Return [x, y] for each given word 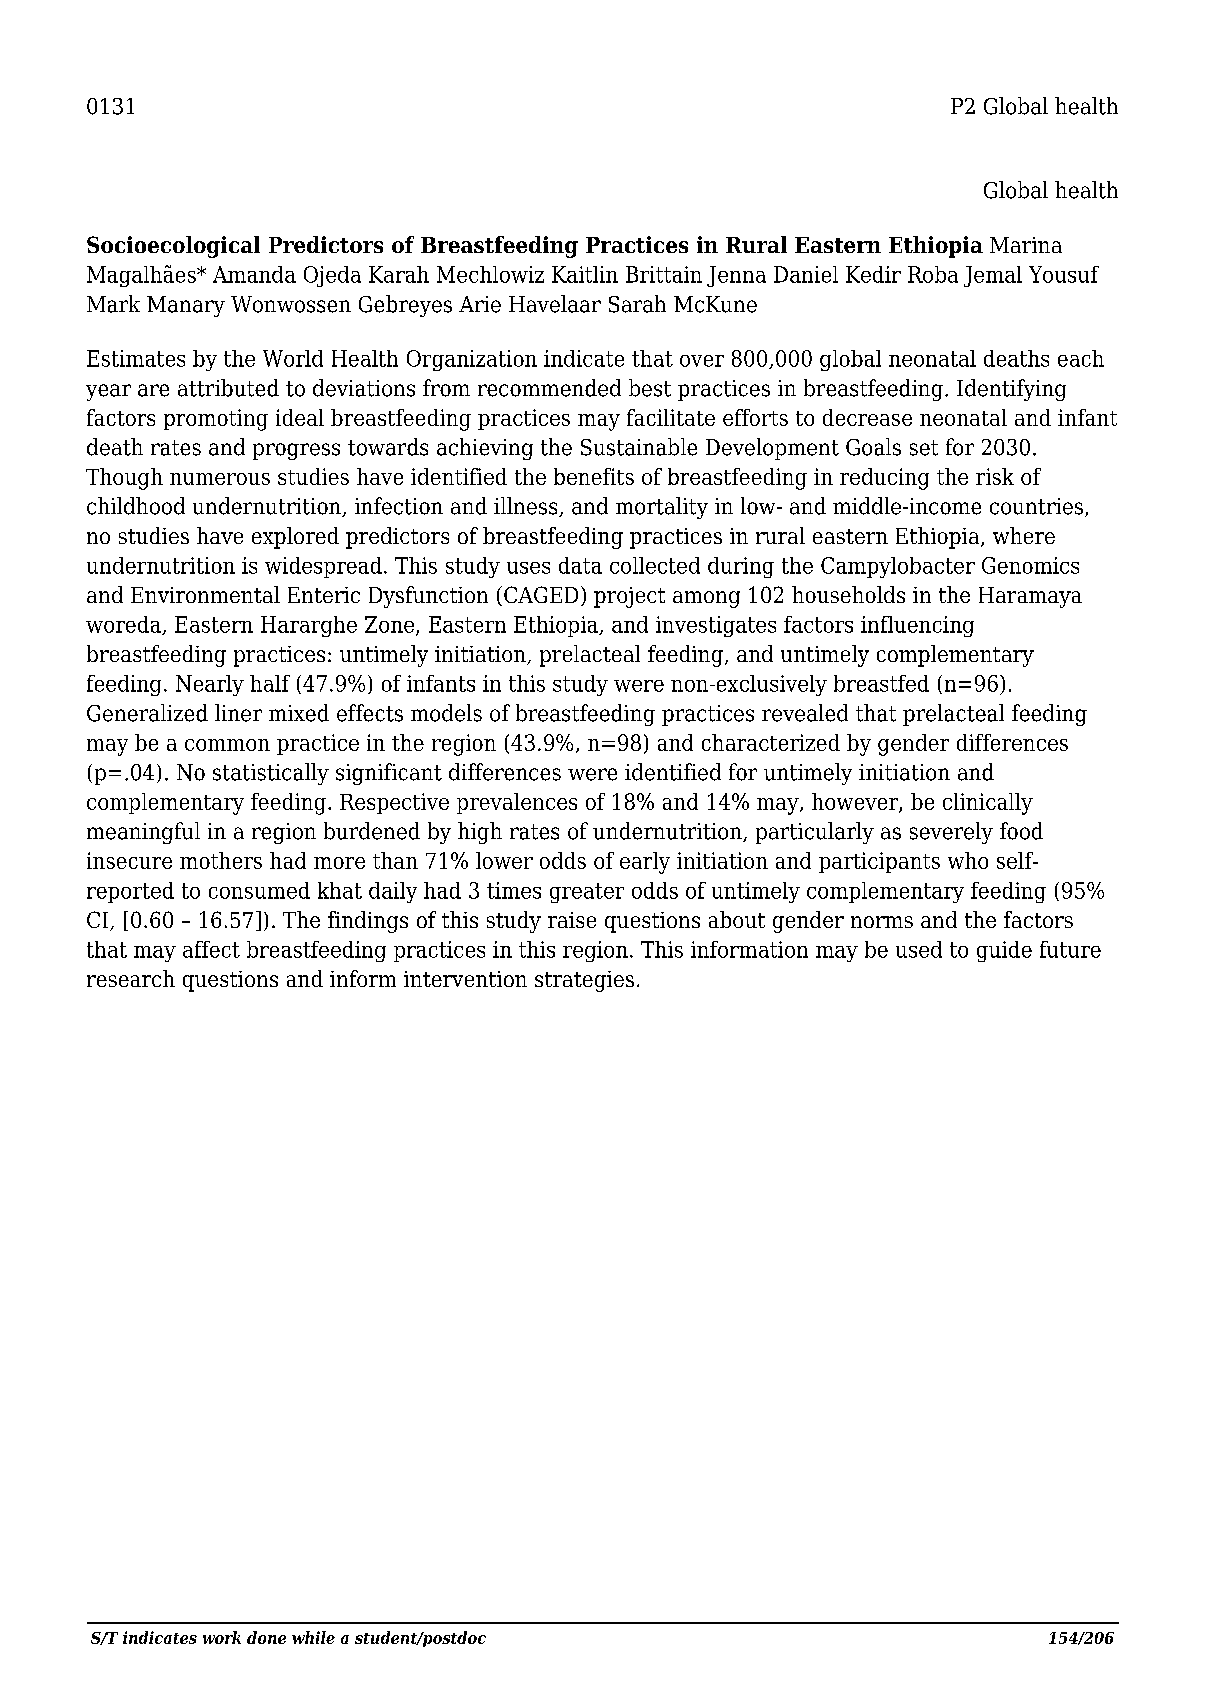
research [131, 978]
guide [1004, 951]
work [222, 1637]
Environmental [205, 594]
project [629, 597]
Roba [933, 274]
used [919, 949]
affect [211, 949]
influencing [917, 626]
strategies [584, 981]
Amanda [254, 274]
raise [572, 920]
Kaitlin [585, 274]
